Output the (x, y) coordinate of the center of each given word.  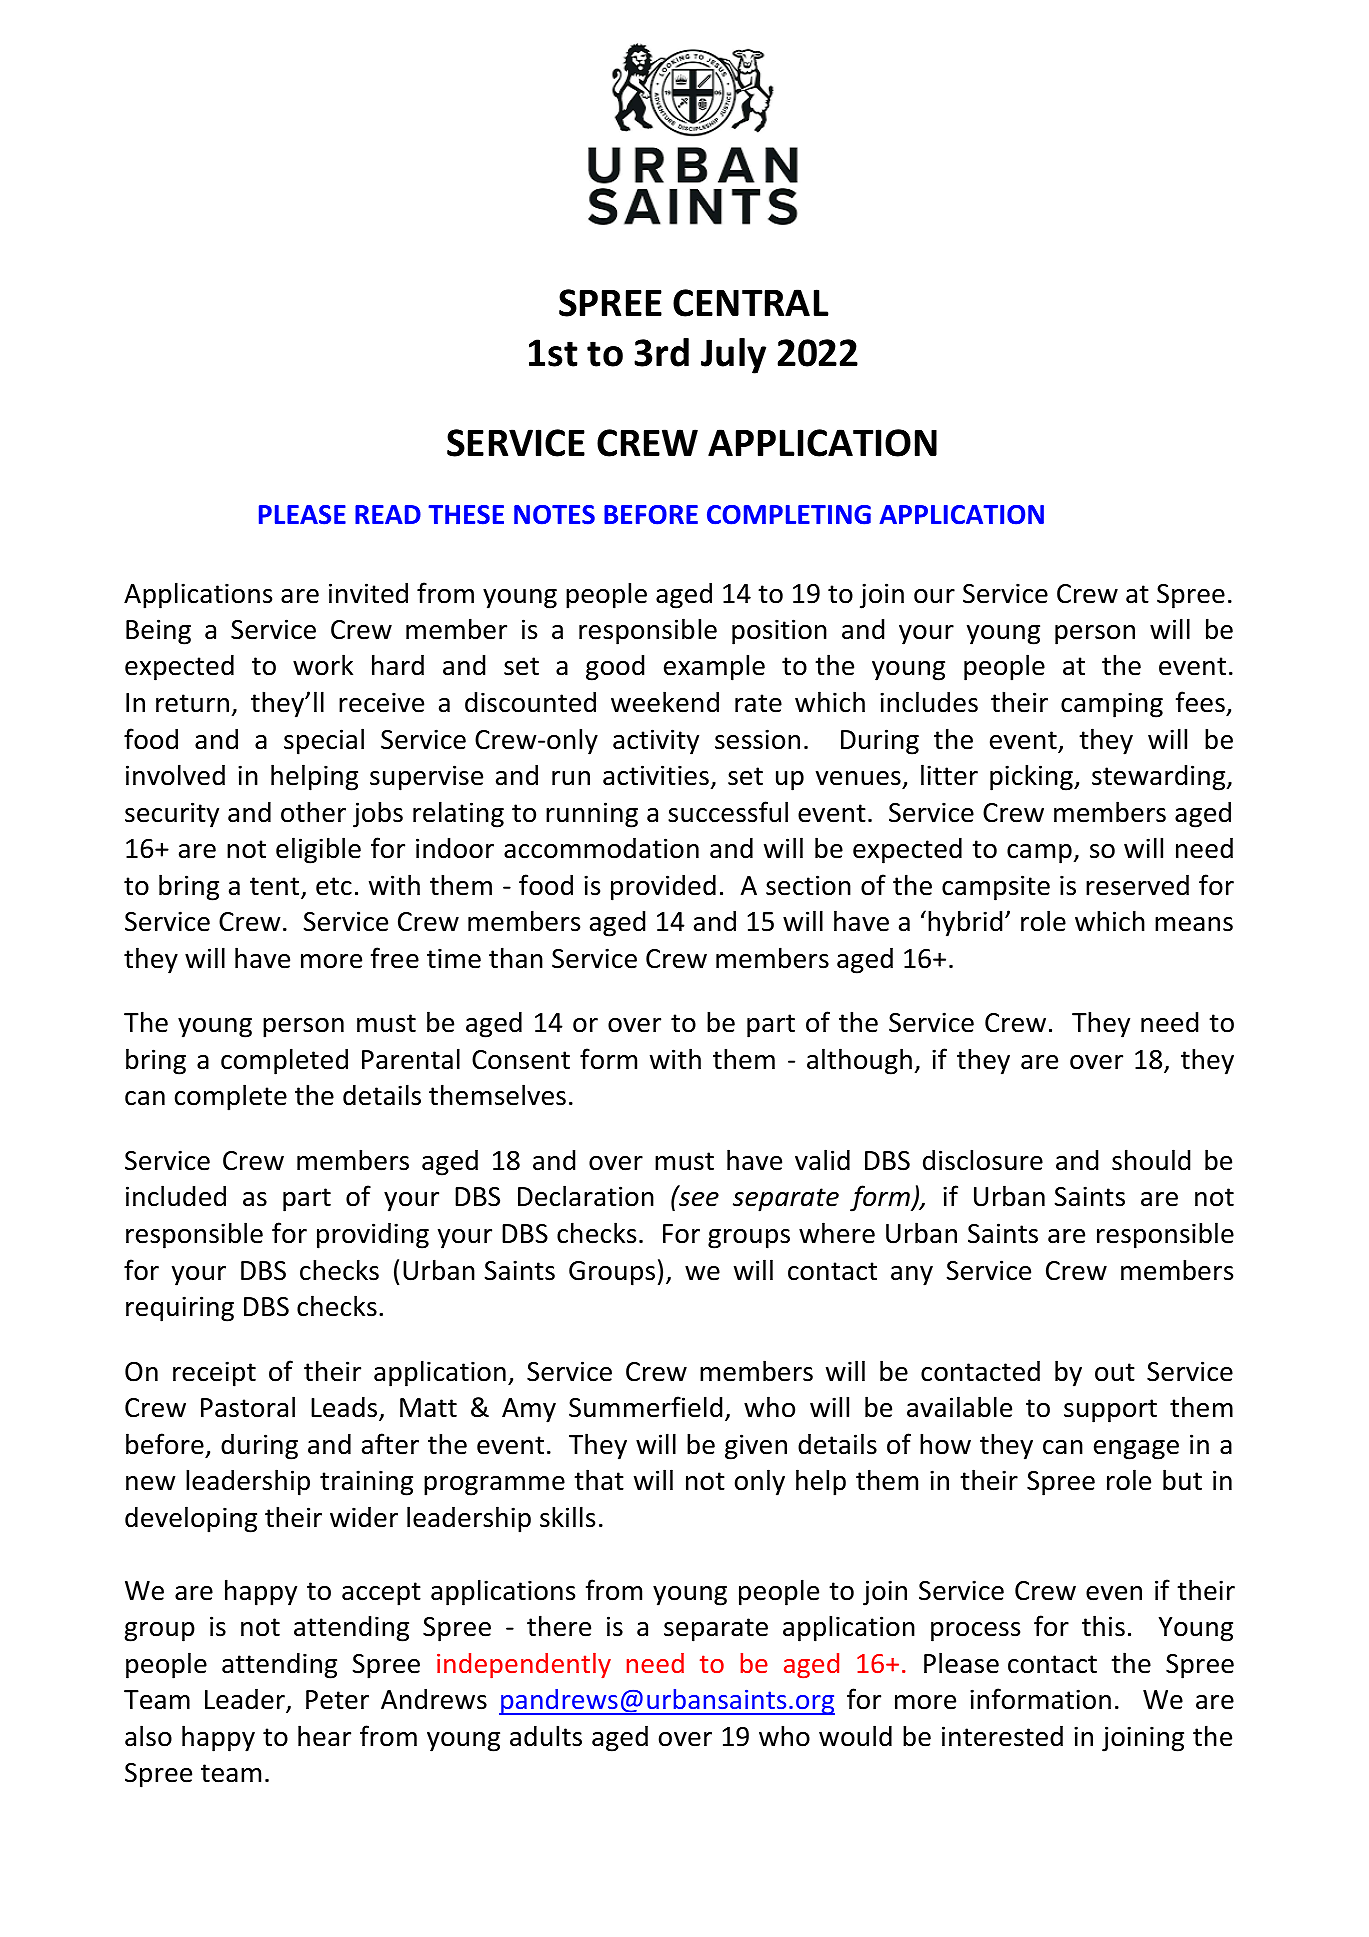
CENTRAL (751, 303)
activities (656, 775)
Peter (337, 1700)
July (733, 356)
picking (1032, 777)
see (699, 1199)
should (1151, 1160)
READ (388, 514)
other (313, 812)
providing (373, 1235)
